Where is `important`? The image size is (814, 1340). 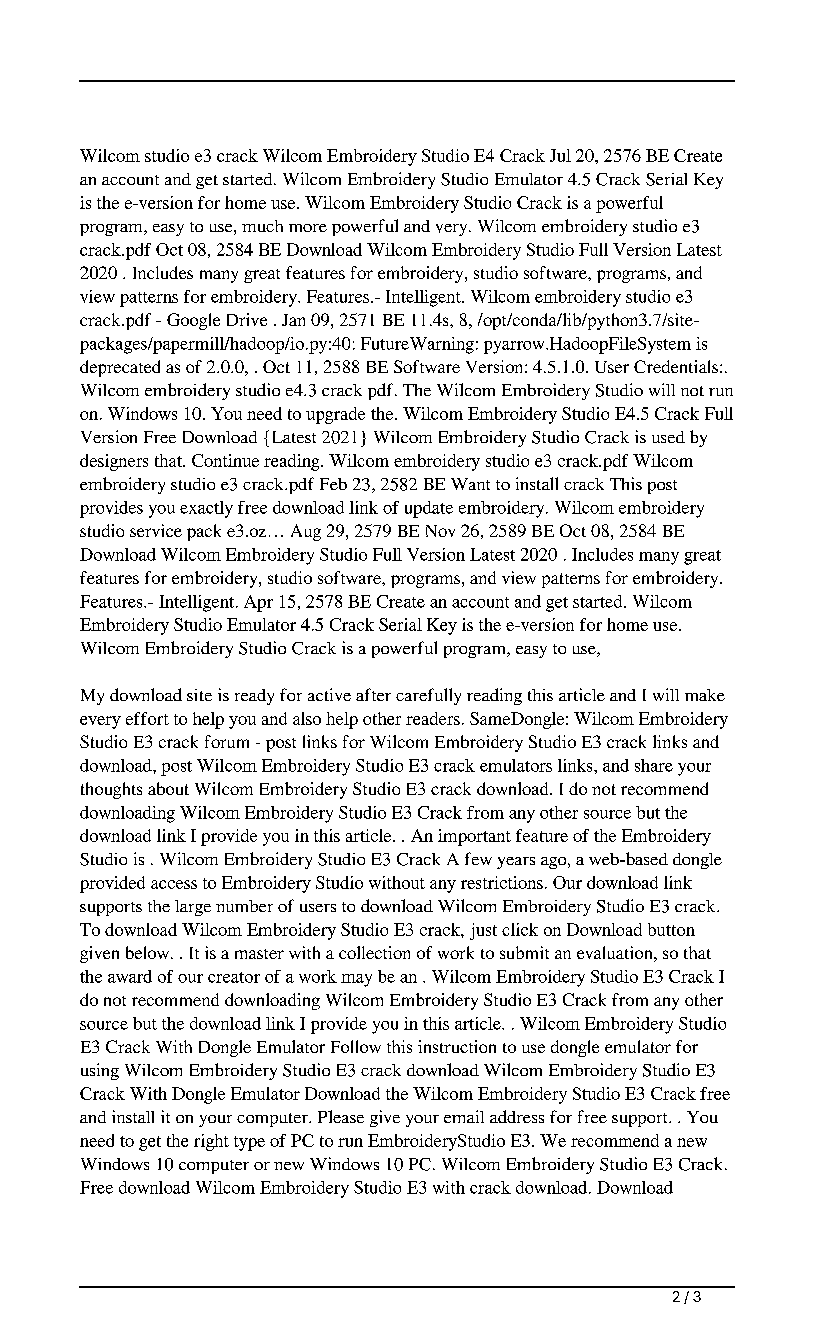 important is located at coordinates (474, 837).
